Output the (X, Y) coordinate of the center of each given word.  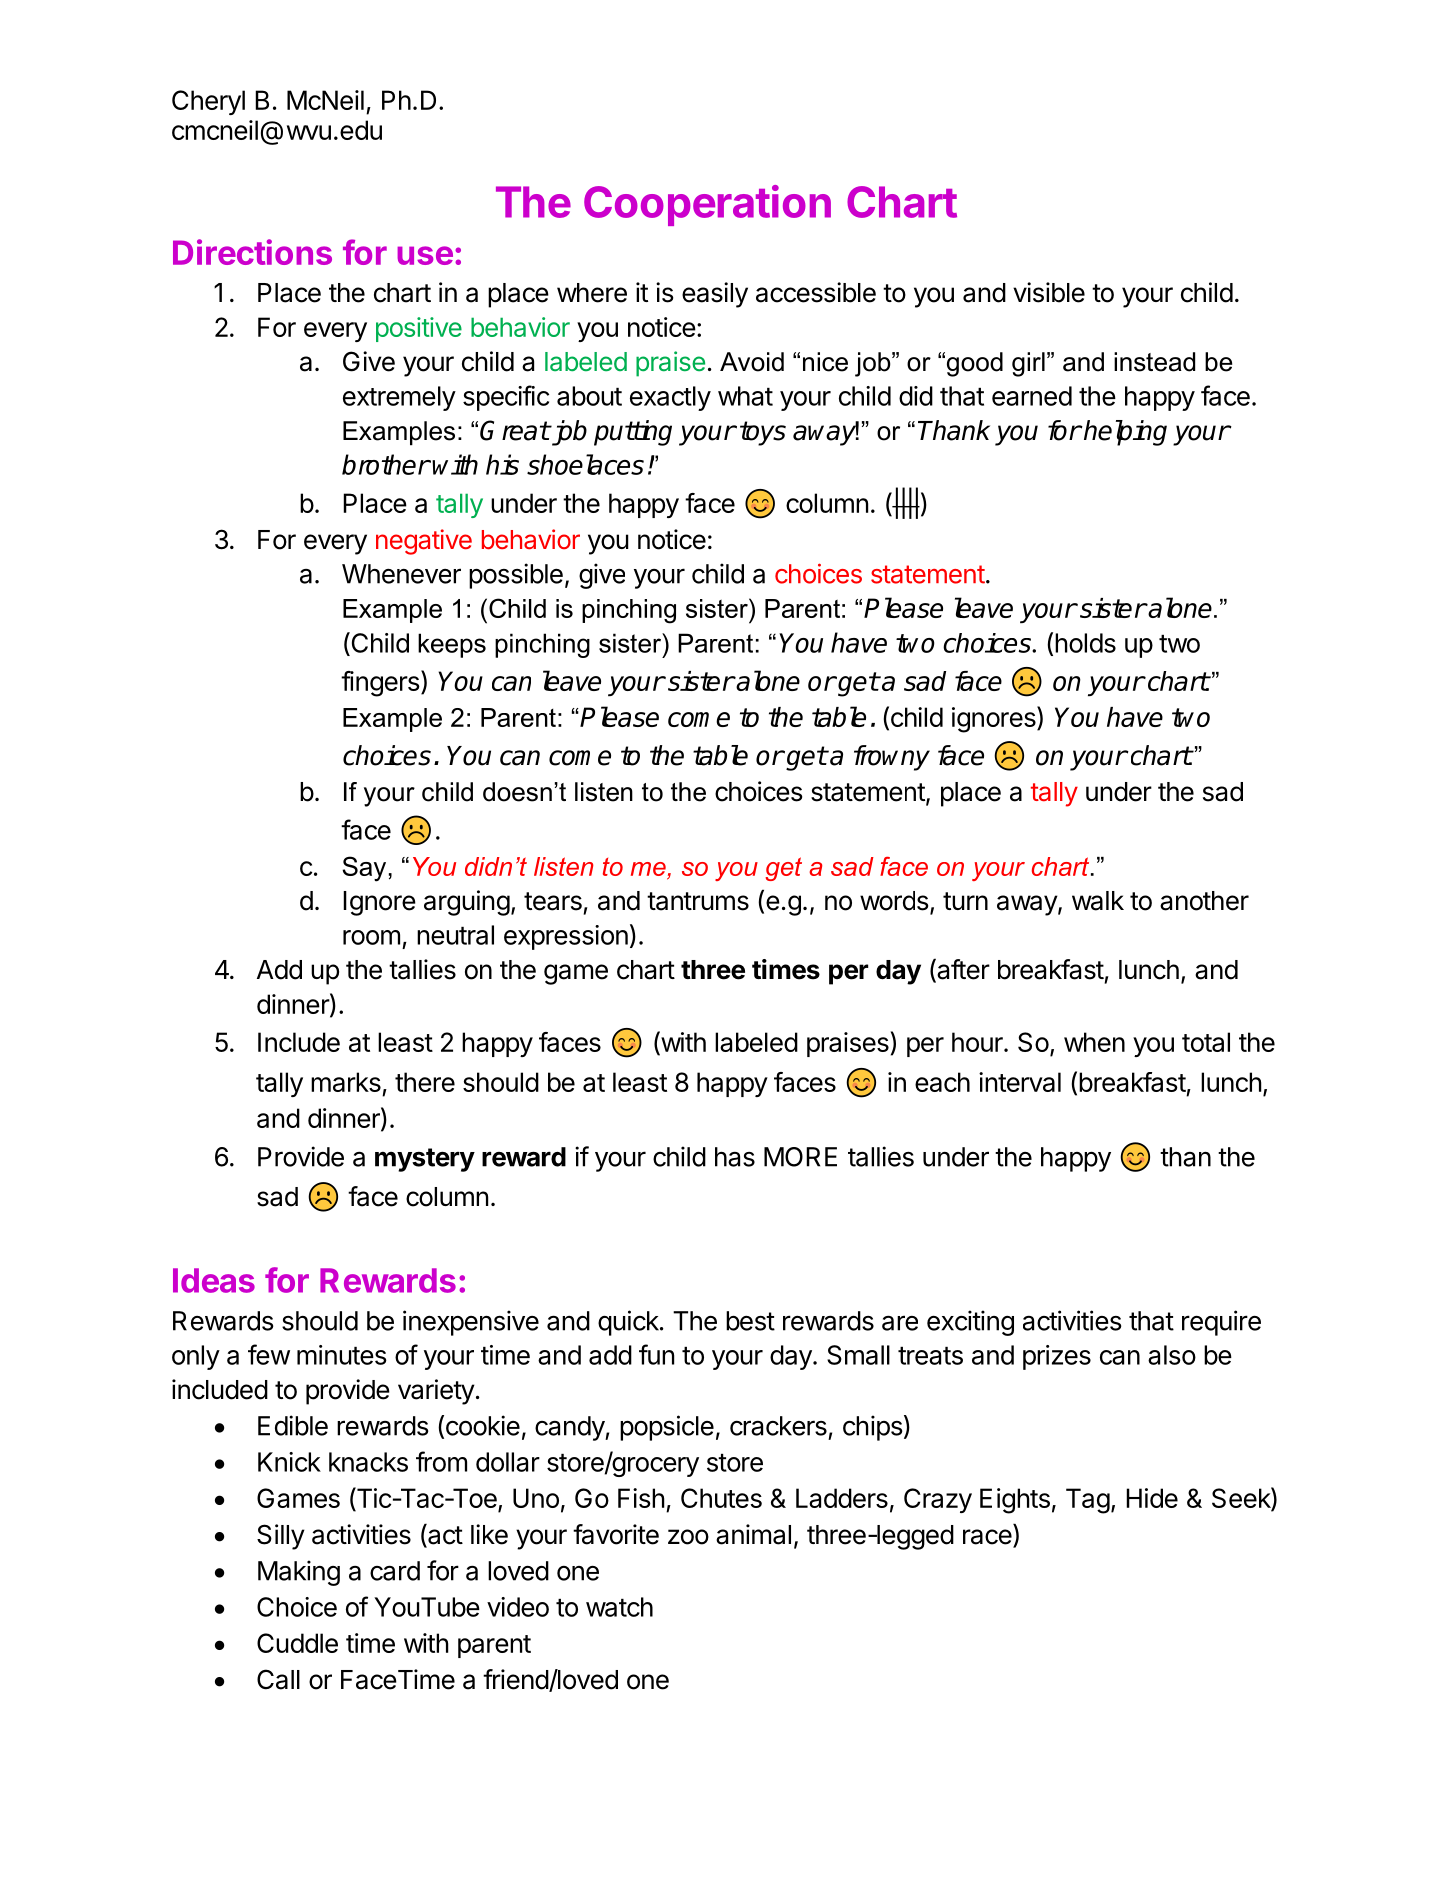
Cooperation (707, 205)
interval (1020, 1082)
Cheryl (208, 102)
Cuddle (297, 1643)
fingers (380, 684)
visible (1049, 292)
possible (516, 576)
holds (1085, 643)
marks (346, 1082)
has (735, 1157)
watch (619, 1607)
